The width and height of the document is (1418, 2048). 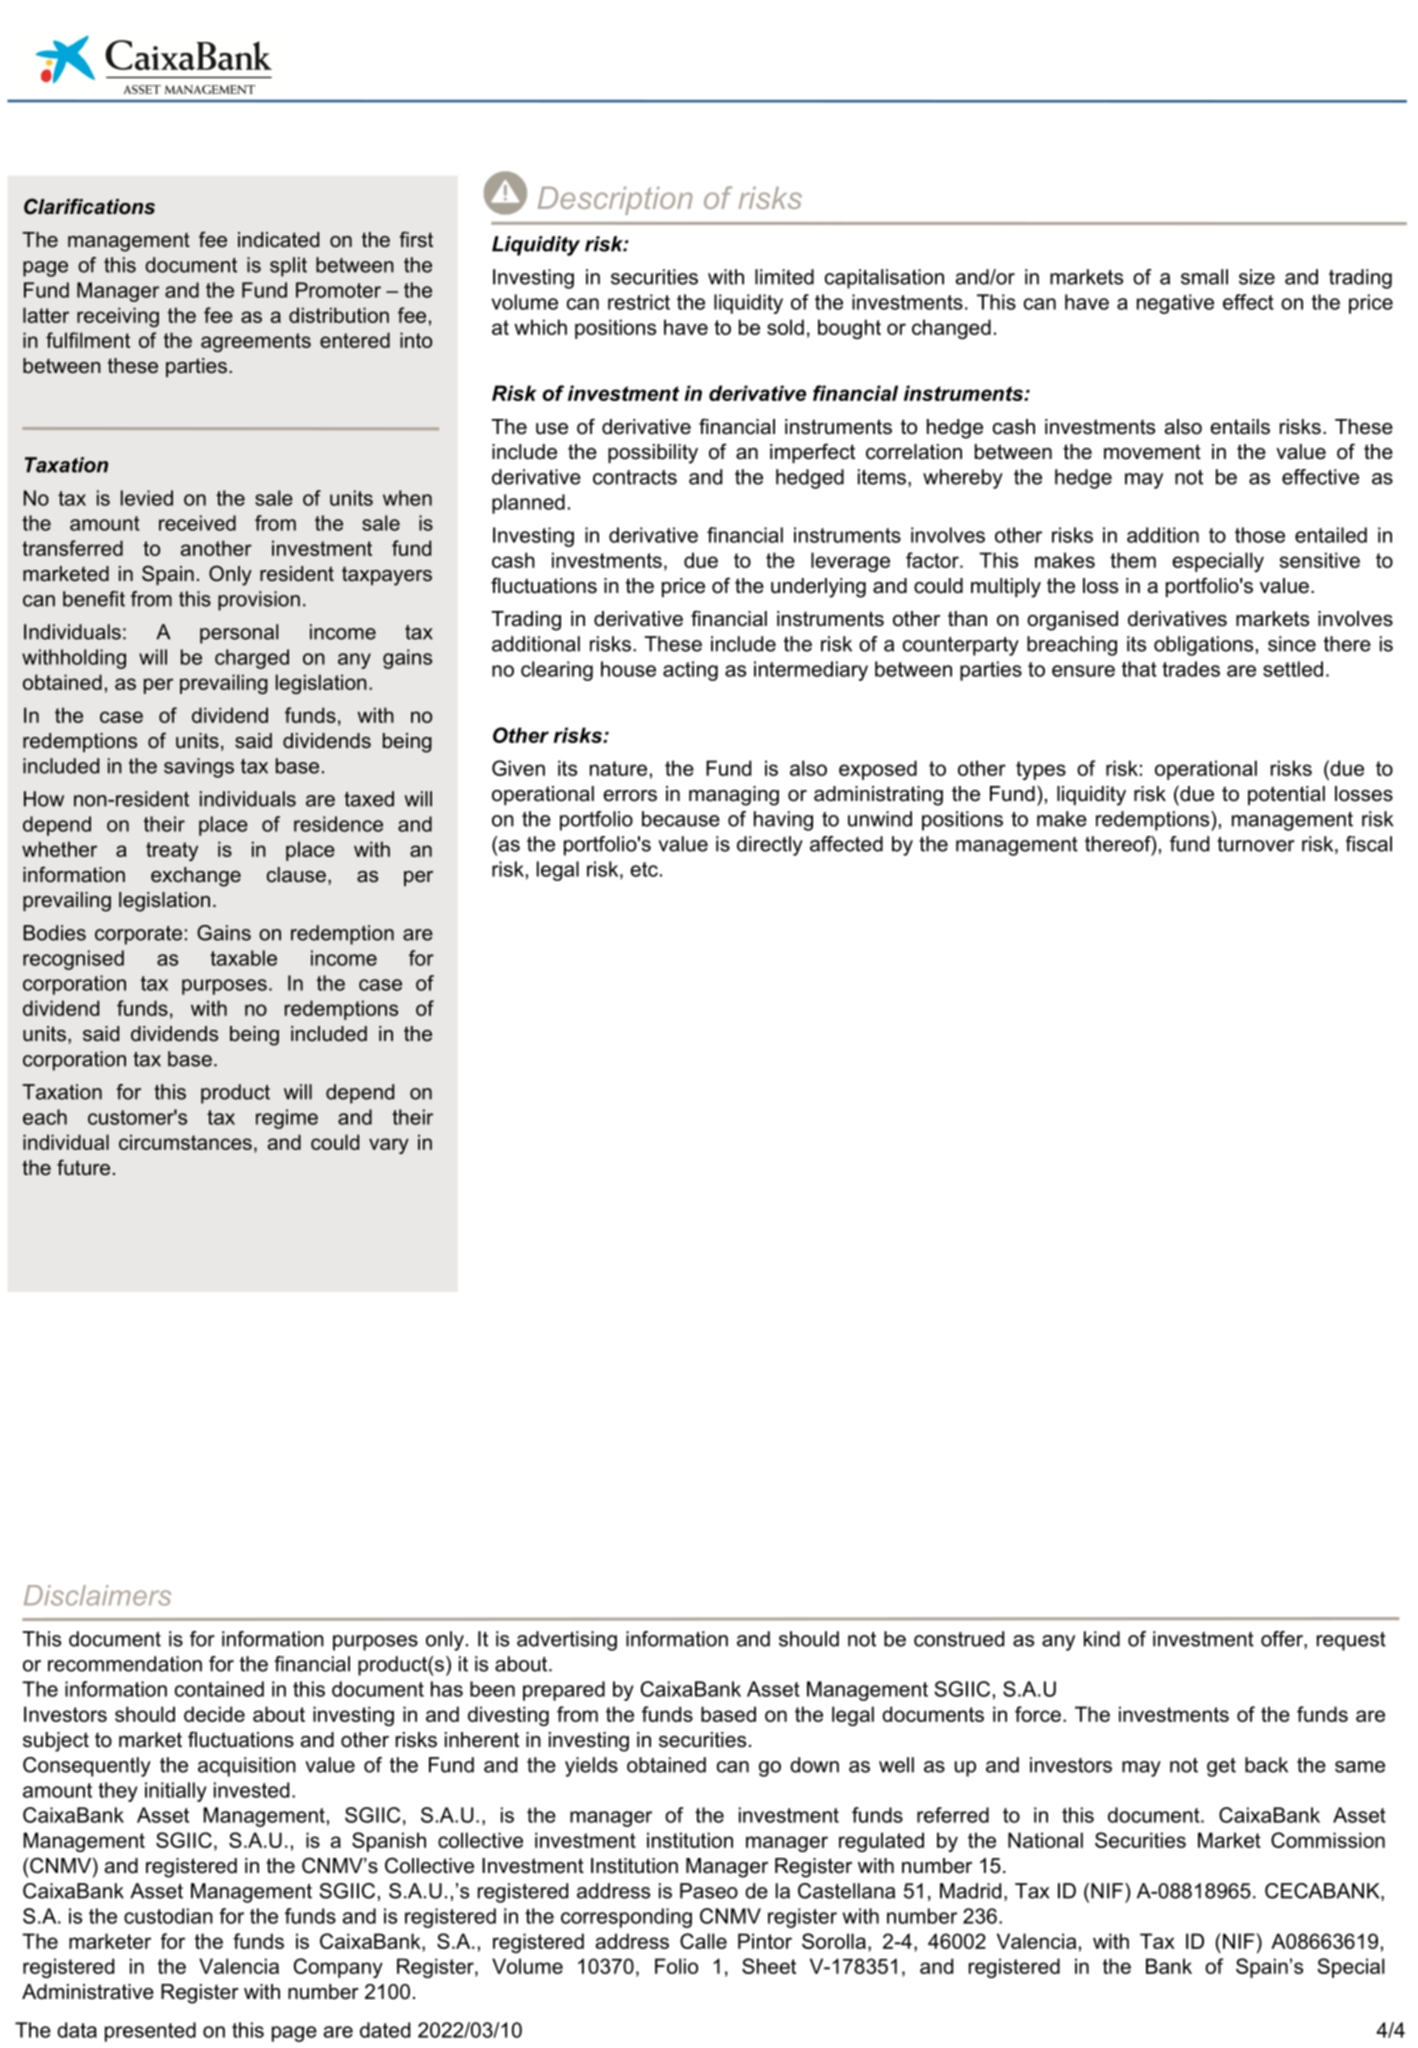 What do you see at coordinates (168, 1916) in the document?
I see `custodian` at bounding box center [168, 1916].
